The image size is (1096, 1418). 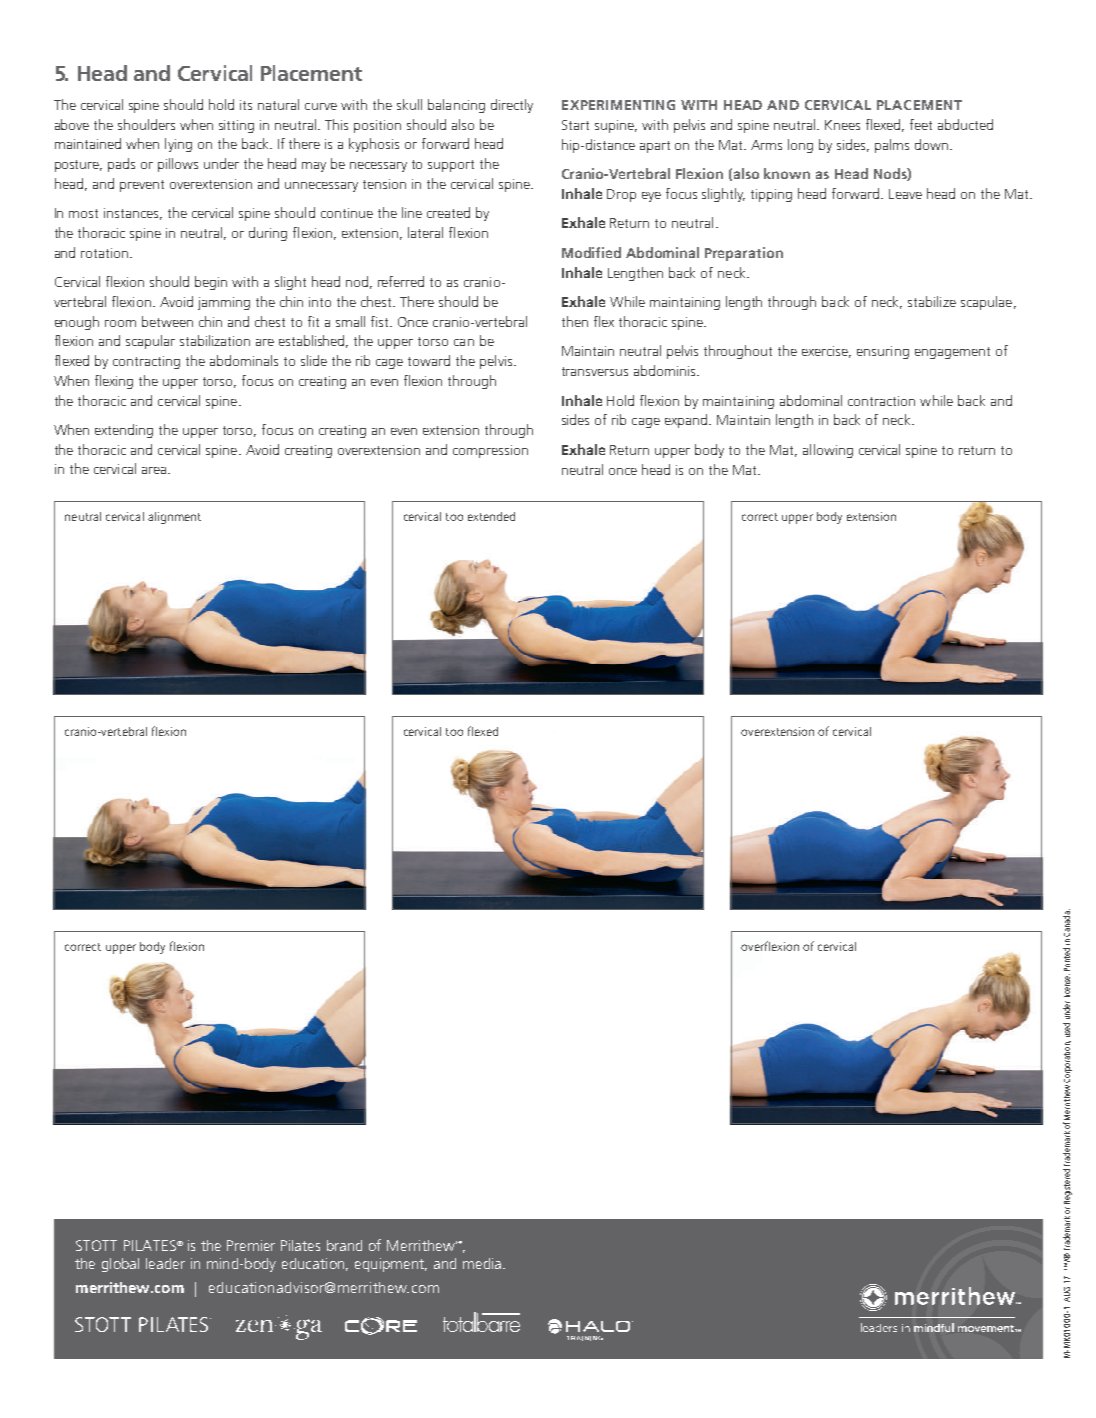 I want to click on allowing, so click(x=828, y=451).
